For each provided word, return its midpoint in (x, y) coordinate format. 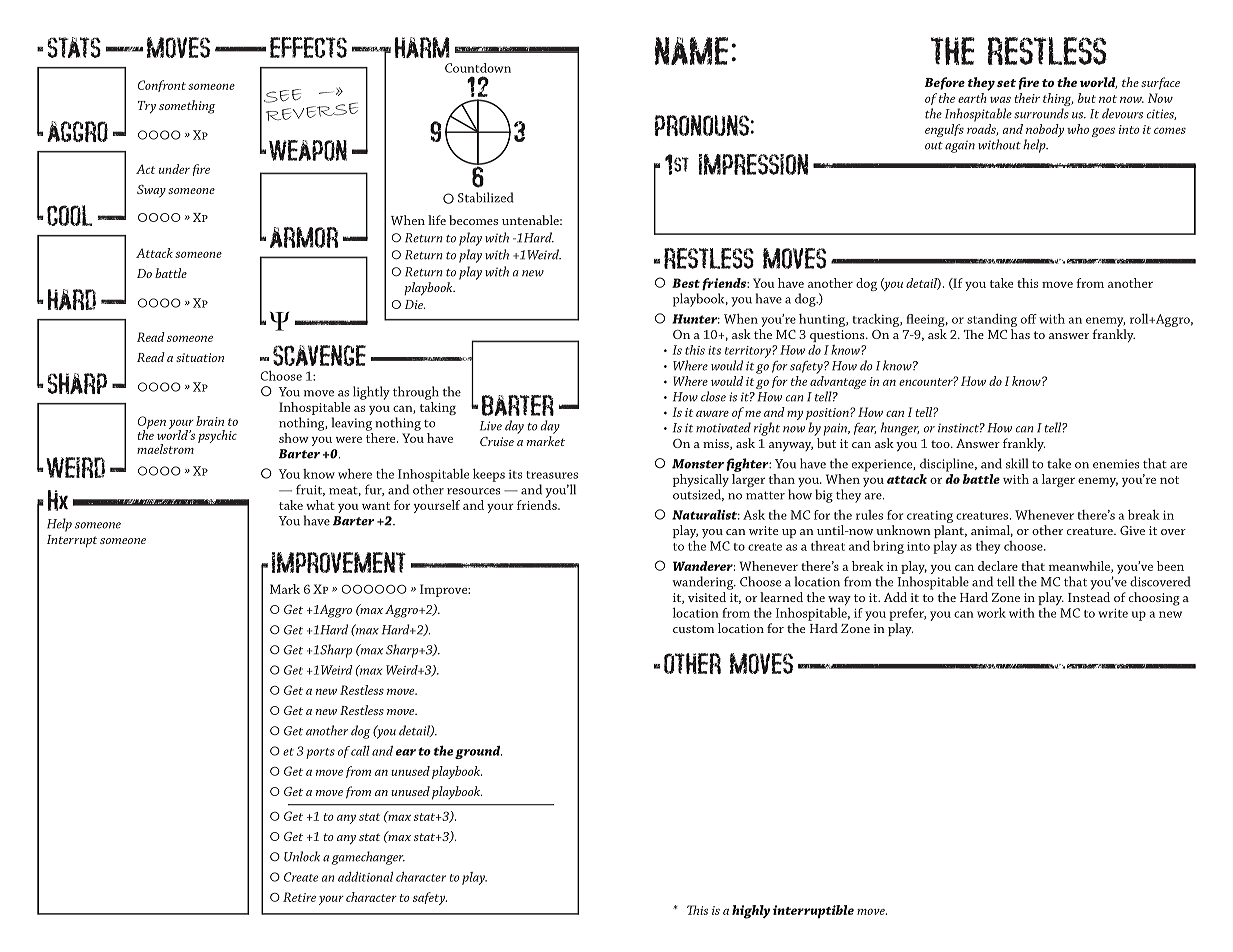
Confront (162, 86)
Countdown (478, 68)
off (1029, 319)
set (1006, 83)
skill (1017, 463)
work (991, 613)
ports (320, 753)
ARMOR (304, 237)
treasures (552, 475)
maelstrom (165, 449)
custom (693, 629)
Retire (299, 897)
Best (686, 283)
